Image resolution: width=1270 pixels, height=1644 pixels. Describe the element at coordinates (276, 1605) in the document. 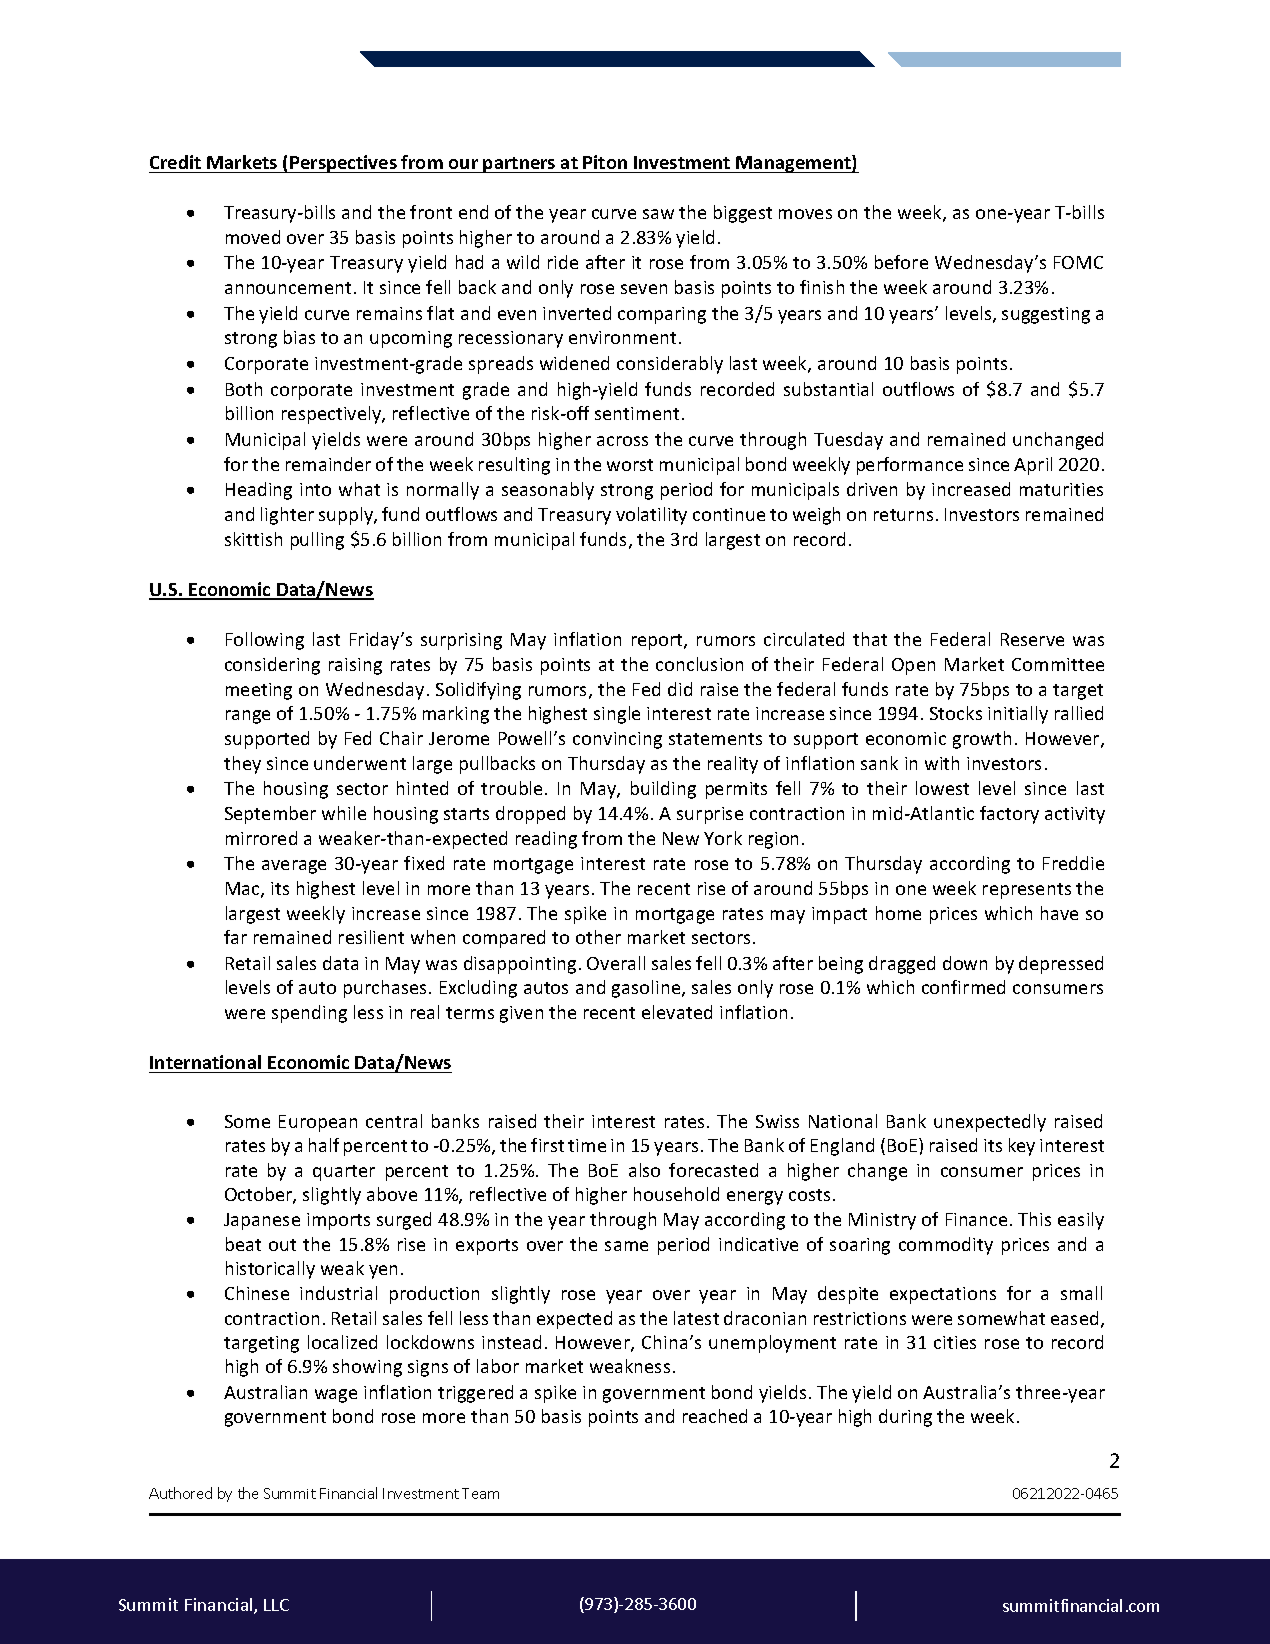

I see `LLC` at that location.
